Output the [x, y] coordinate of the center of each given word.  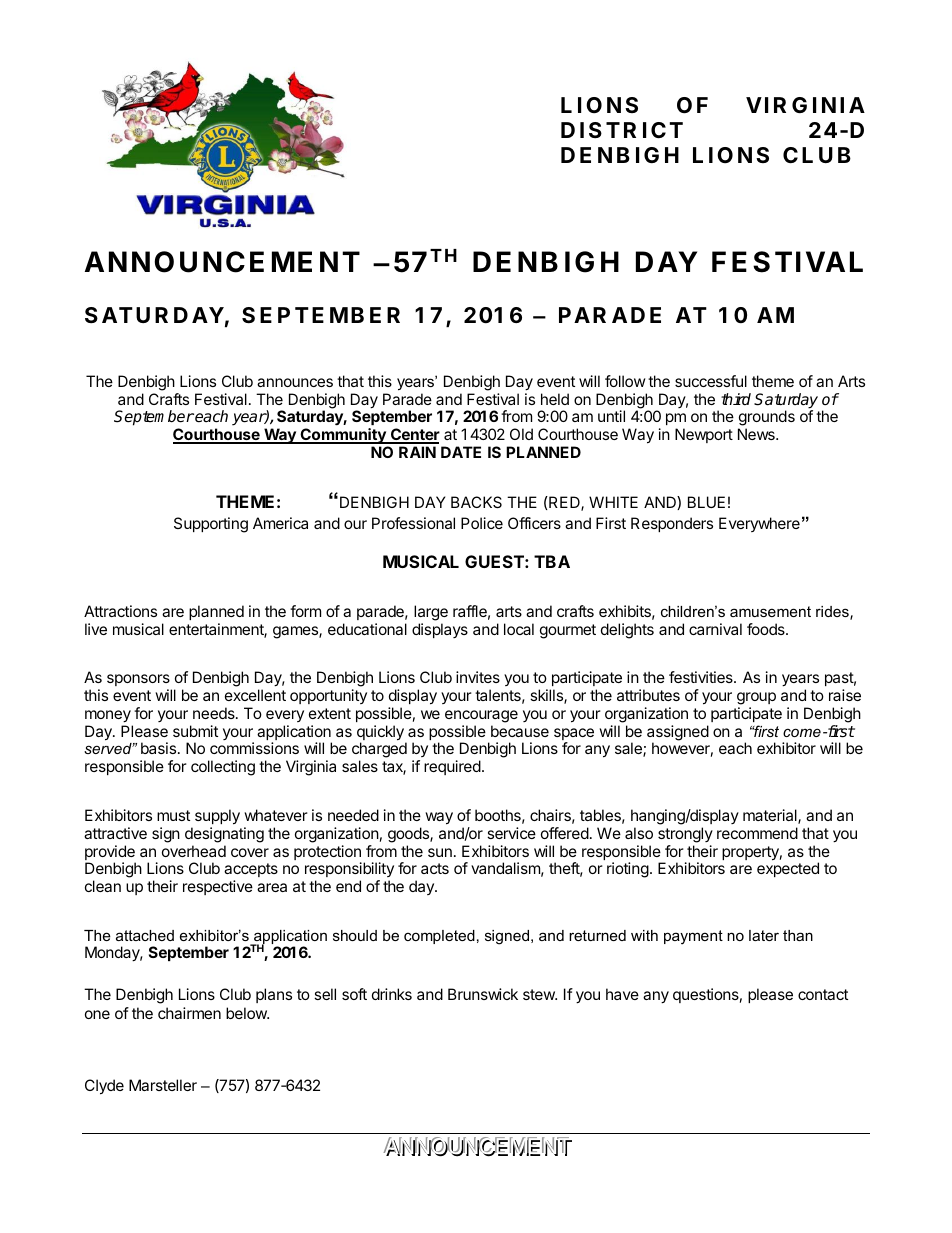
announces [295, 382]
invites [478, 677]
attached [145, 935]
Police [482, 523]
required [452, 767]
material [771, 816]
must [173, 815]
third [736, 399]
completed [439, 937]
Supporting [211, 525]
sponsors [138, 680]
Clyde [104, 1087]
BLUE [706, 502]
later [764, 935]
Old [521, 434]
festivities [702, 677]
